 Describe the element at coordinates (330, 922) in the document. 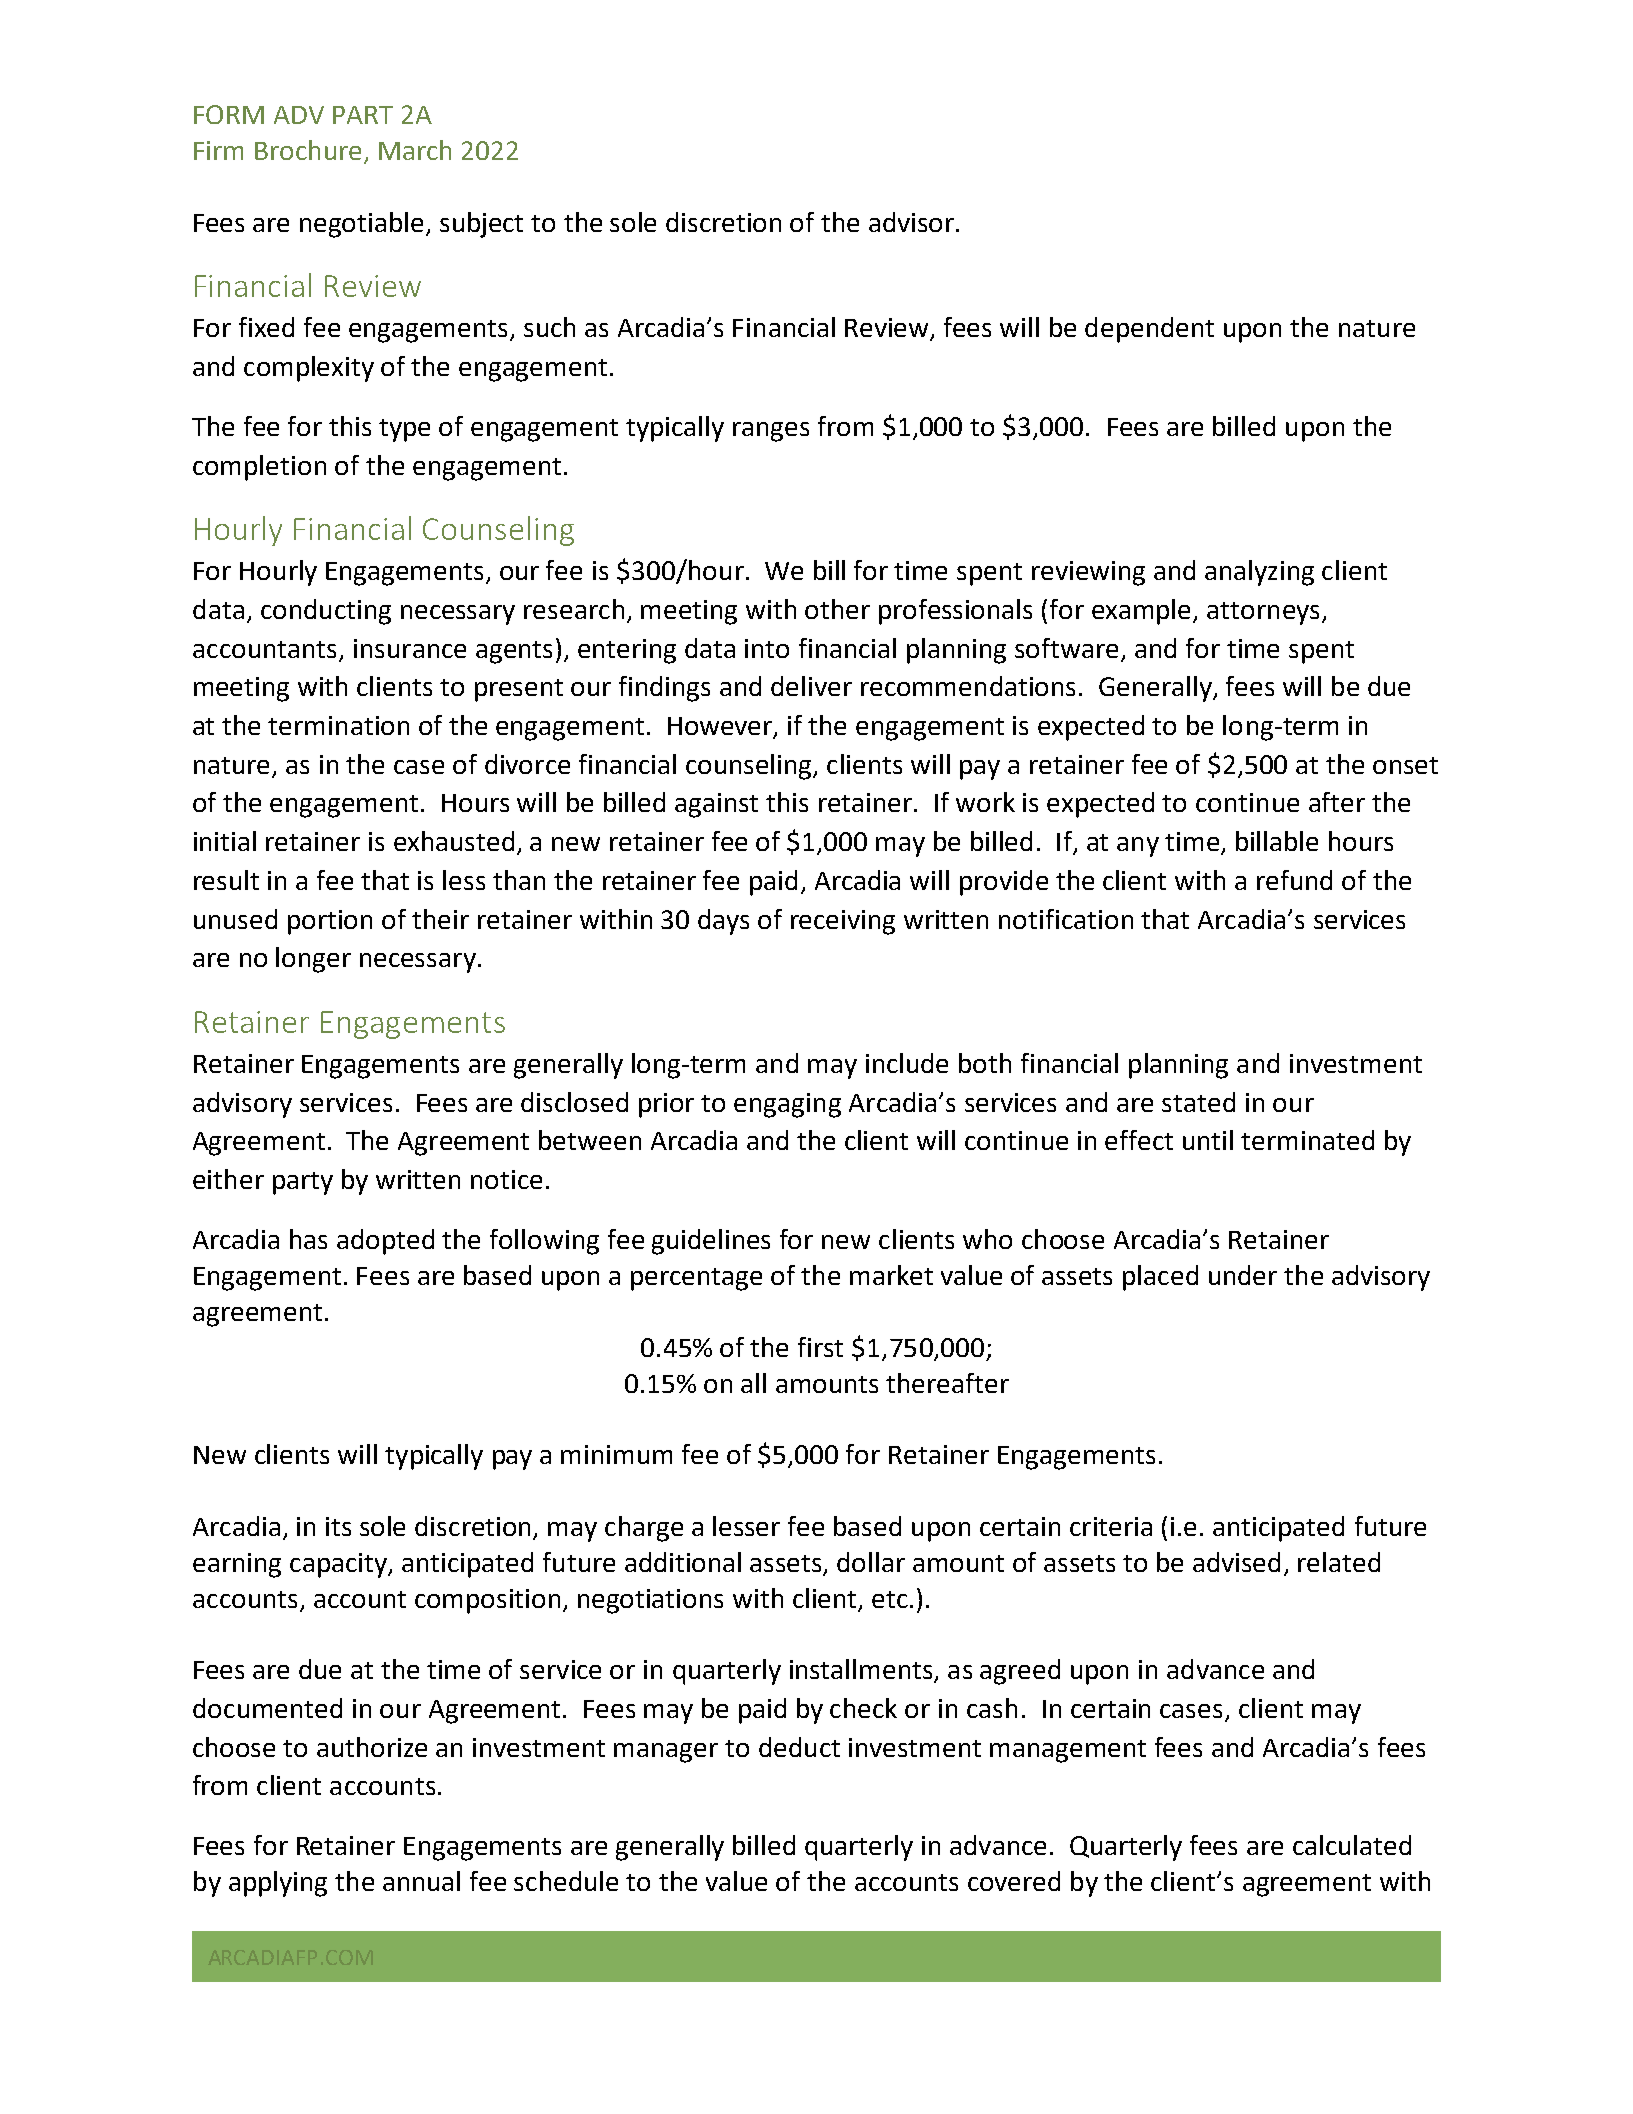

I see `portion` at that location.
